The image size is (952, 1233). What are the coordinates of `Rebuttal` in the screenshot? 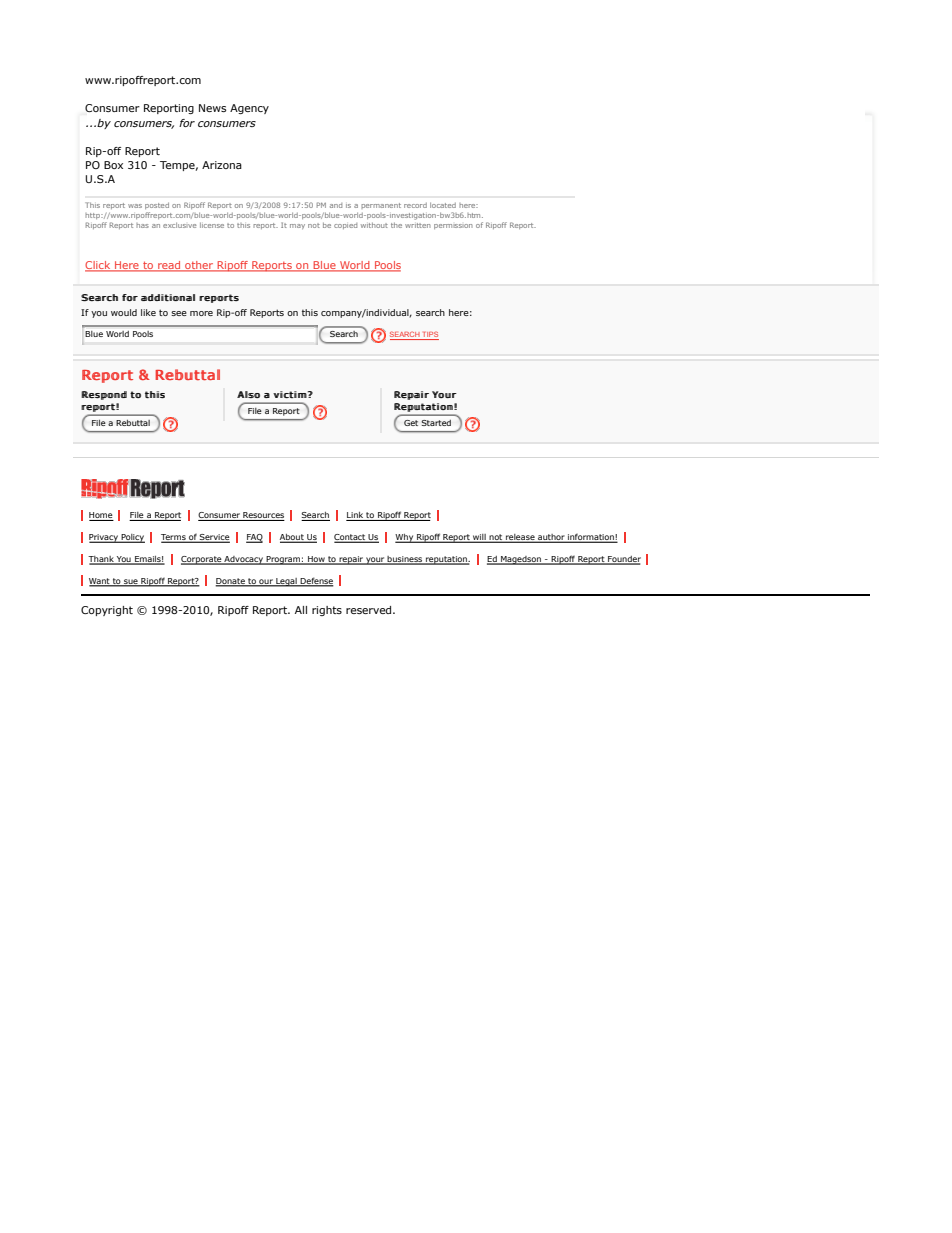 It's located at (133, 423).
